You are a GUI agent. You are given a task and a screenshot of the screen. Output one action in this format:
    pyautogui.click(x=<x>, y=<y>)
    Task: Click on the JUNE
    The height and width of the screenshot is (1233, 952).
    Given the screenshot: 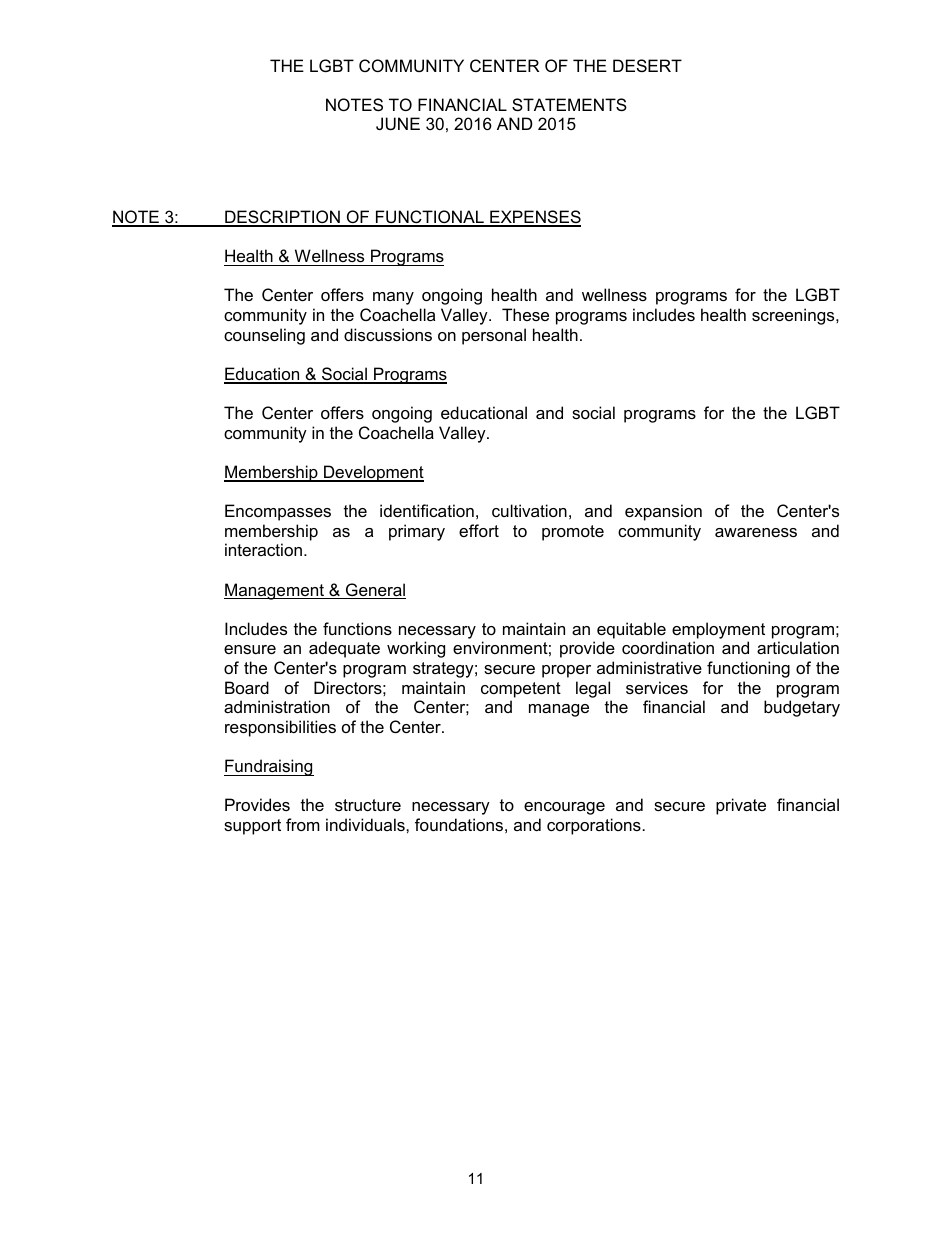 What is the action you would take?
    pyautogui.click(x=398, y=123)
